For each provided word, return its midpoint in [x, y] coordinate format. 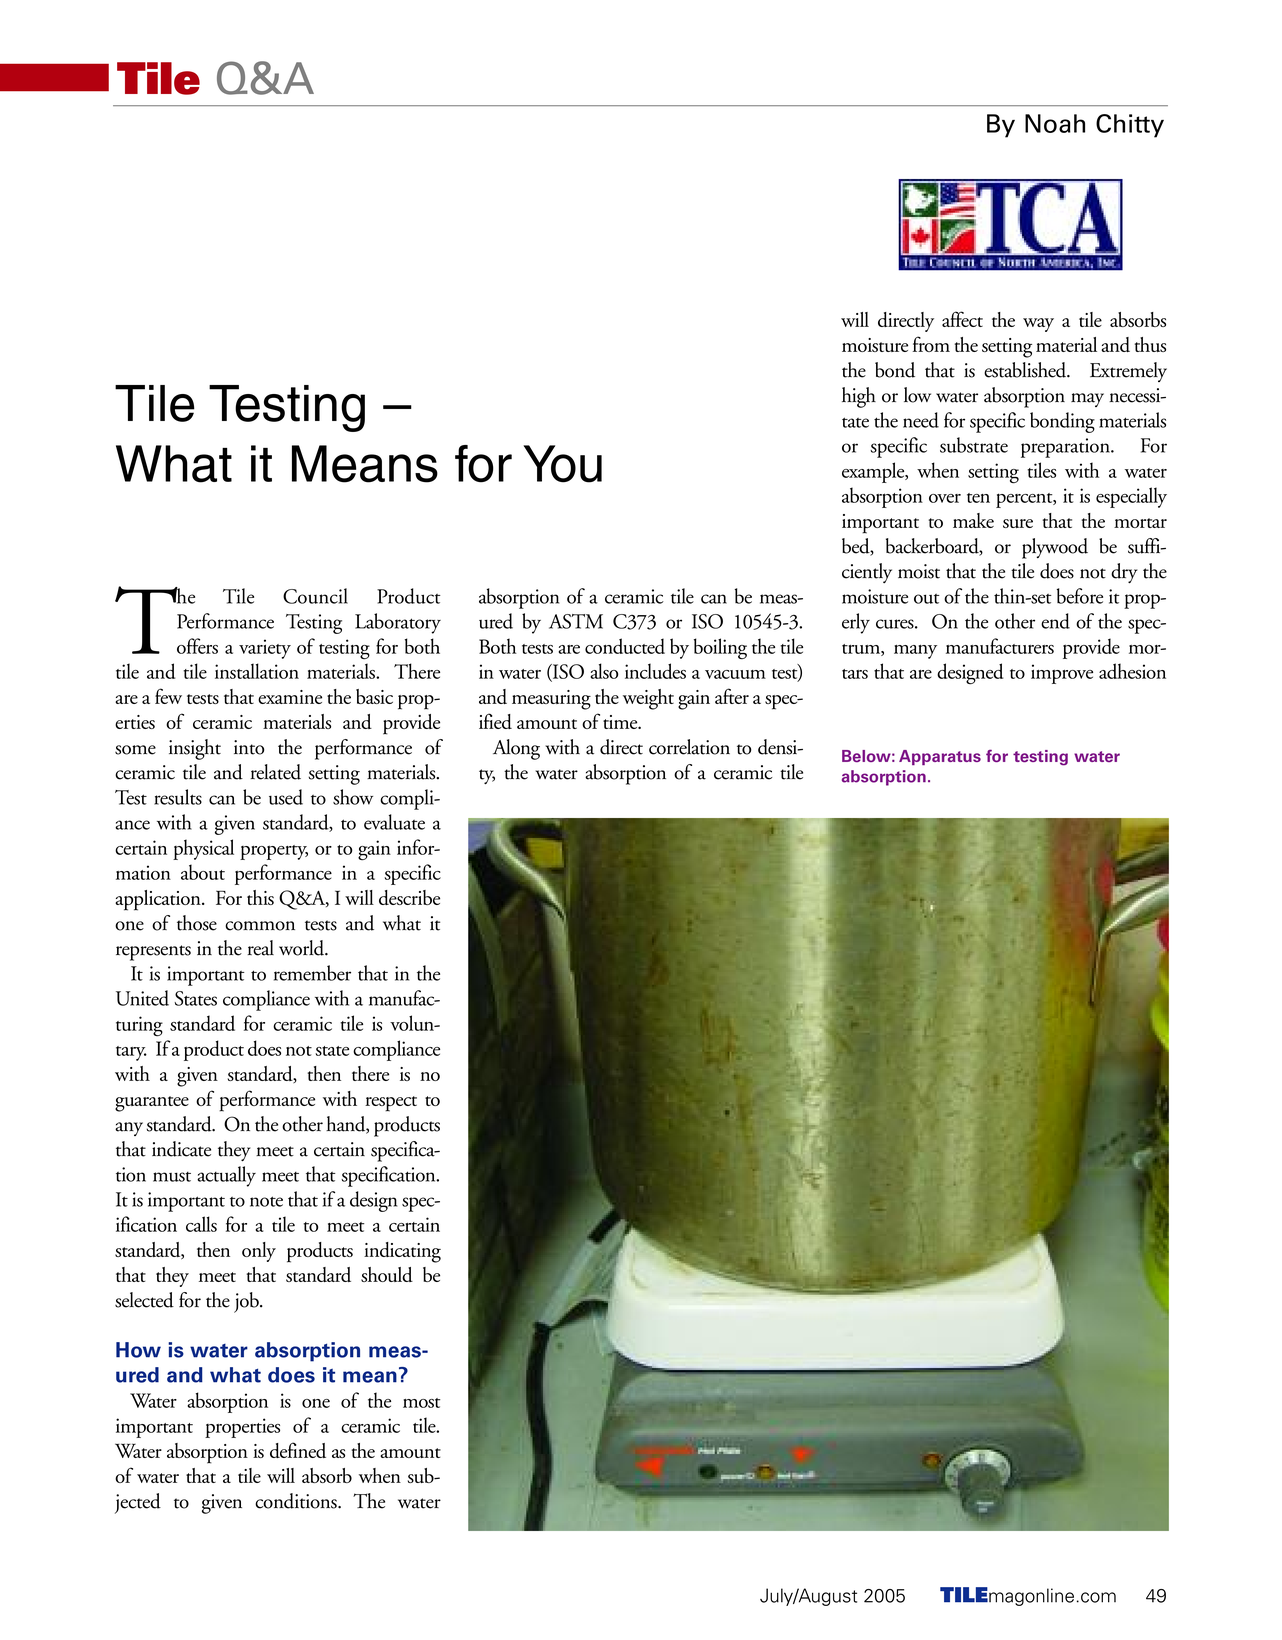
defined [298, 1450]
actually [226, 1176]
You [562, 464]
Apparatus [940, 757]
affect [962, 319]
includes [655, 671]
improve [1062, 674]
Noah [1055, 123]
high [859, 397]
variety [265, 649]
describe [409, 897]
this [260, 897]
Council [315, 596]
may [1087, 400]
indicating [402, 1252]
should [387, 1274]
